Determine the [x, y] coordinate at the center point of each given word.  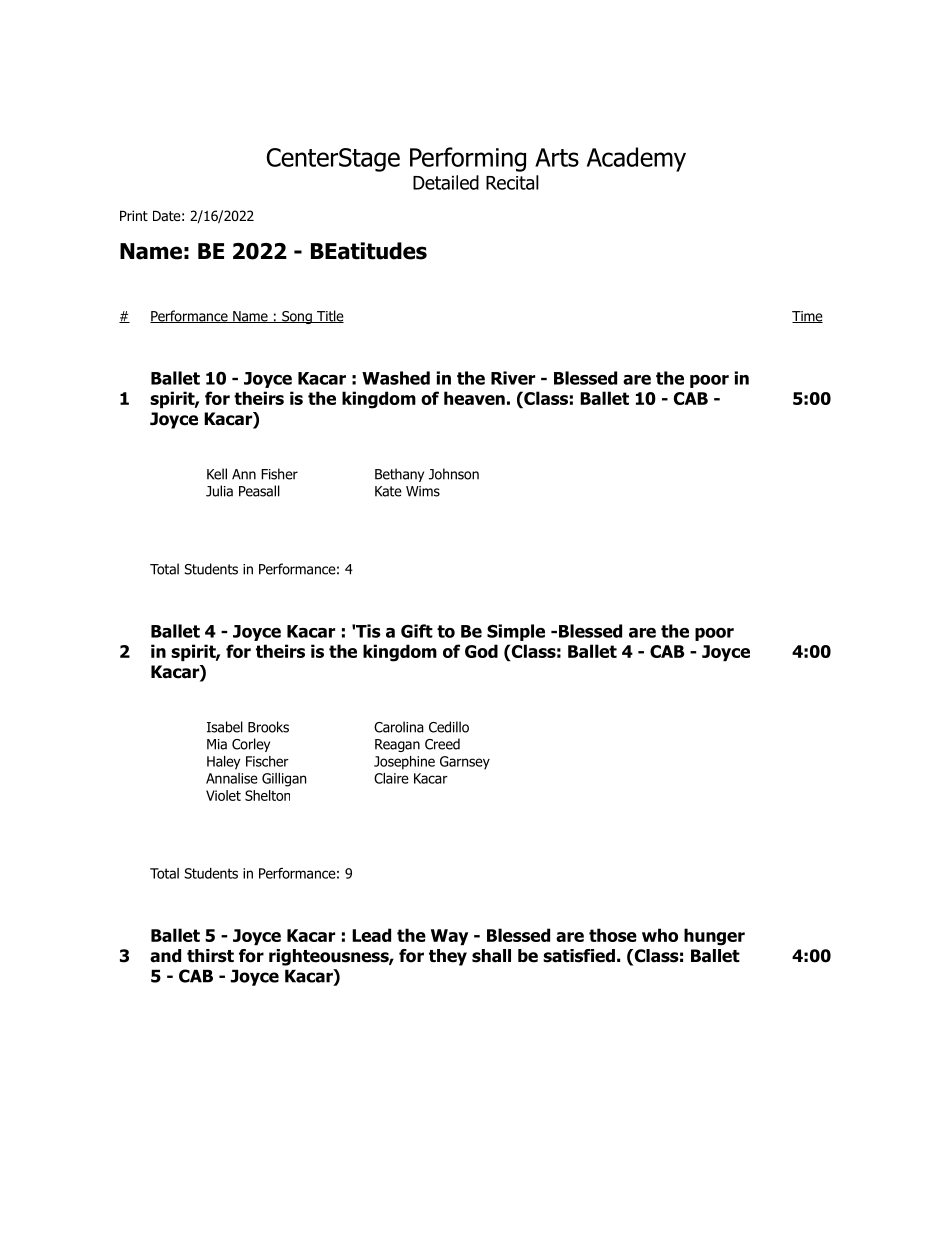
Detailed [446, 182]
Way [449, 937]
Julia [219, 491]
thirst [210, 956]
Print [134, 215]
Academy [636, 159]
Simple [516, 632]
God [481, 651]
